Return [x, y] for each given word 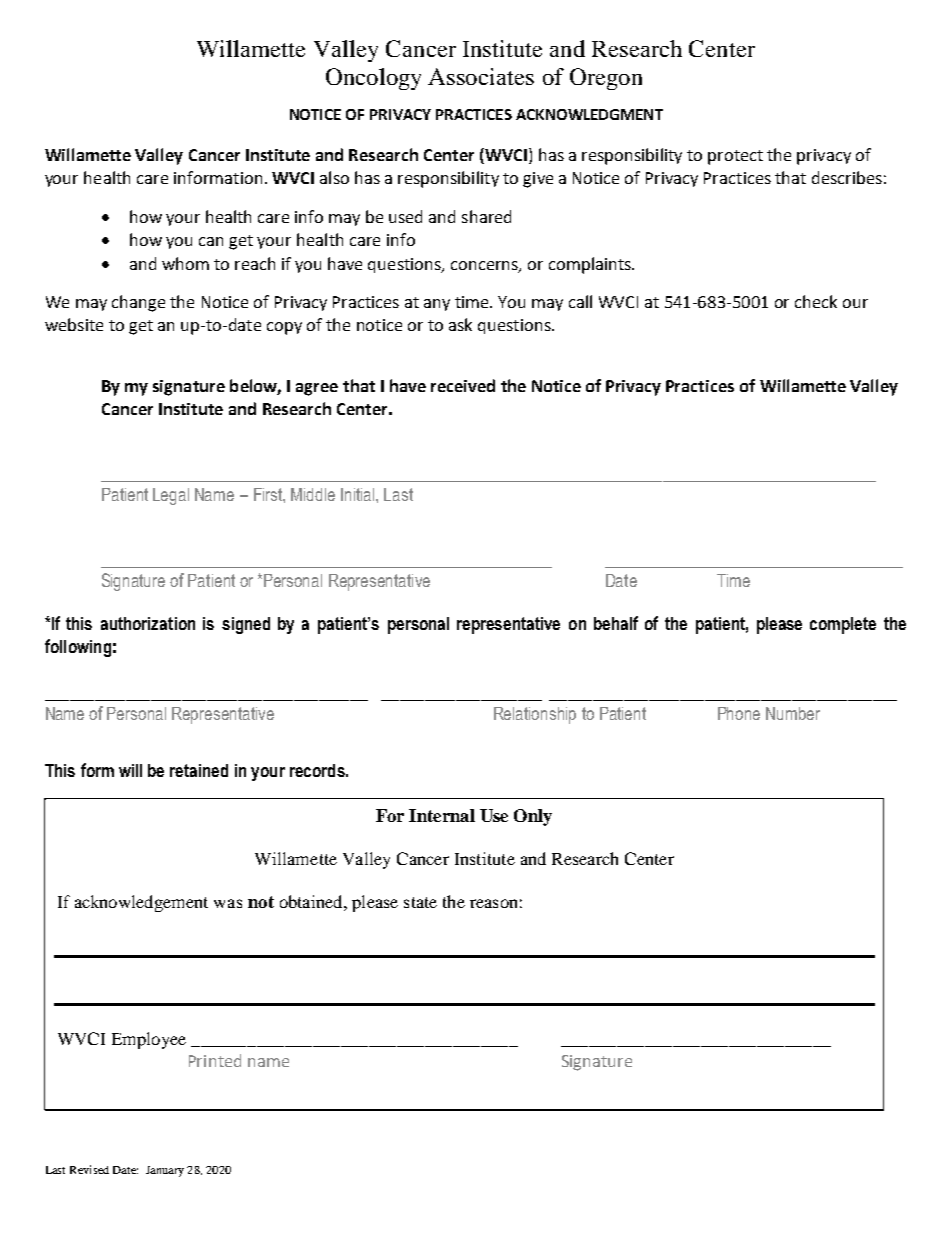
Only [533, 817]
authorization [148, 623]
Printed [215, 1060]
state [420, 902]
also [334, 177]
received [463, 385]
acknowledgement [141, 903]
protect [735, 157]
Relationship [535, 715]
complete [843, 625]
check [816, 301]
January [165, 1171]
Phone [739, 713]
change [138, 303]
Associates [481, 76]
